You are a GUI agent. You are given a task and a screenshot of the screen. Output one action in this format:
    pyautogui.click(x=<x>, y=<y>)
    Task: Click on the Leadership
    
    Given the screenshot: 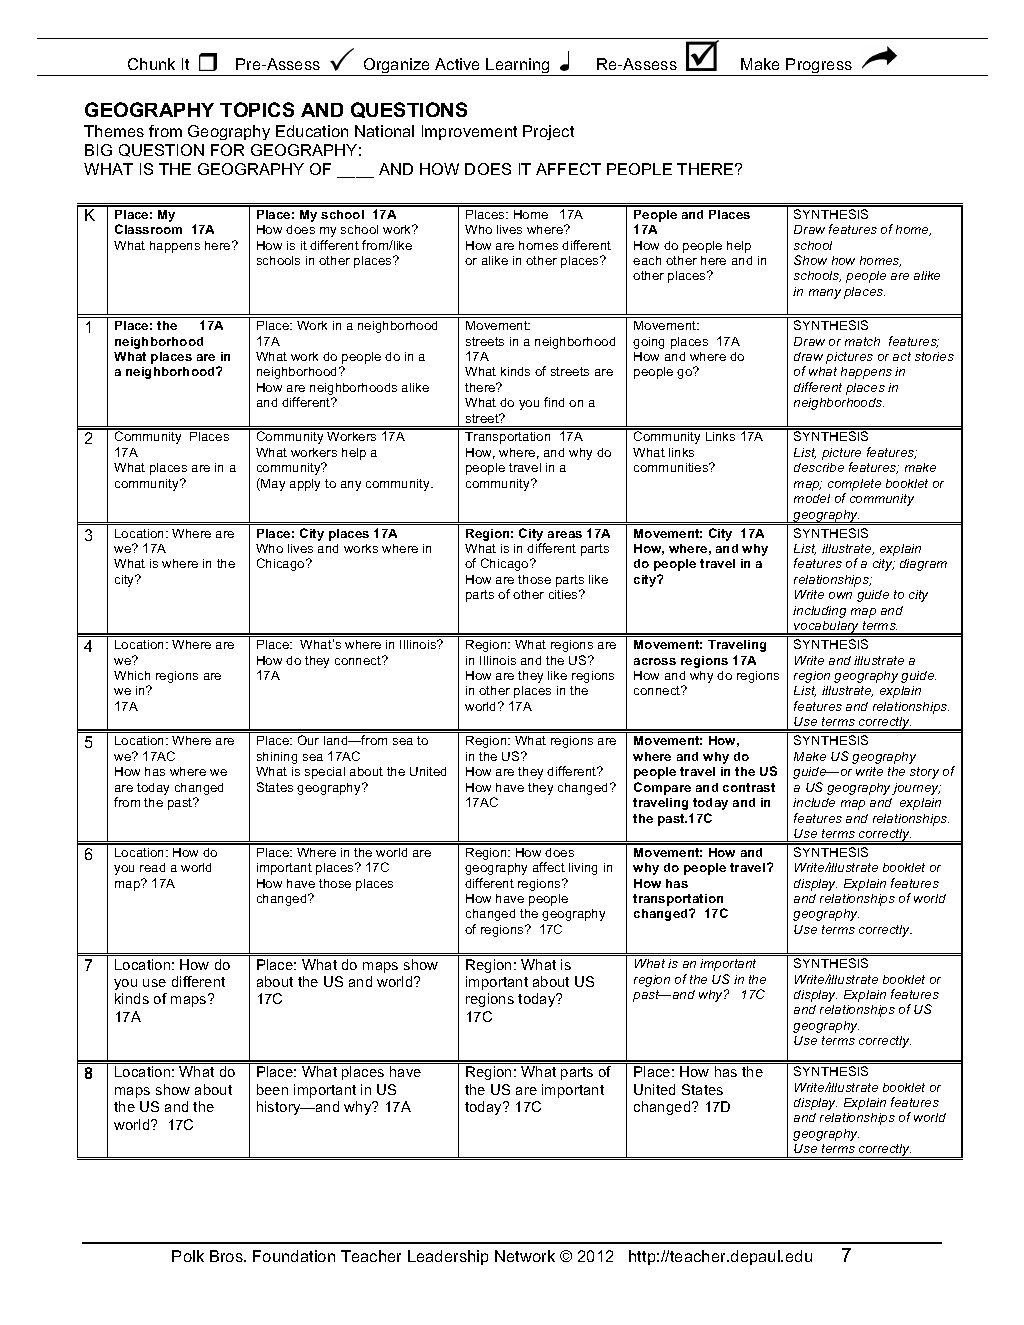 What is the action you would take?
    pyautogui.click(x=448, y=1257)
